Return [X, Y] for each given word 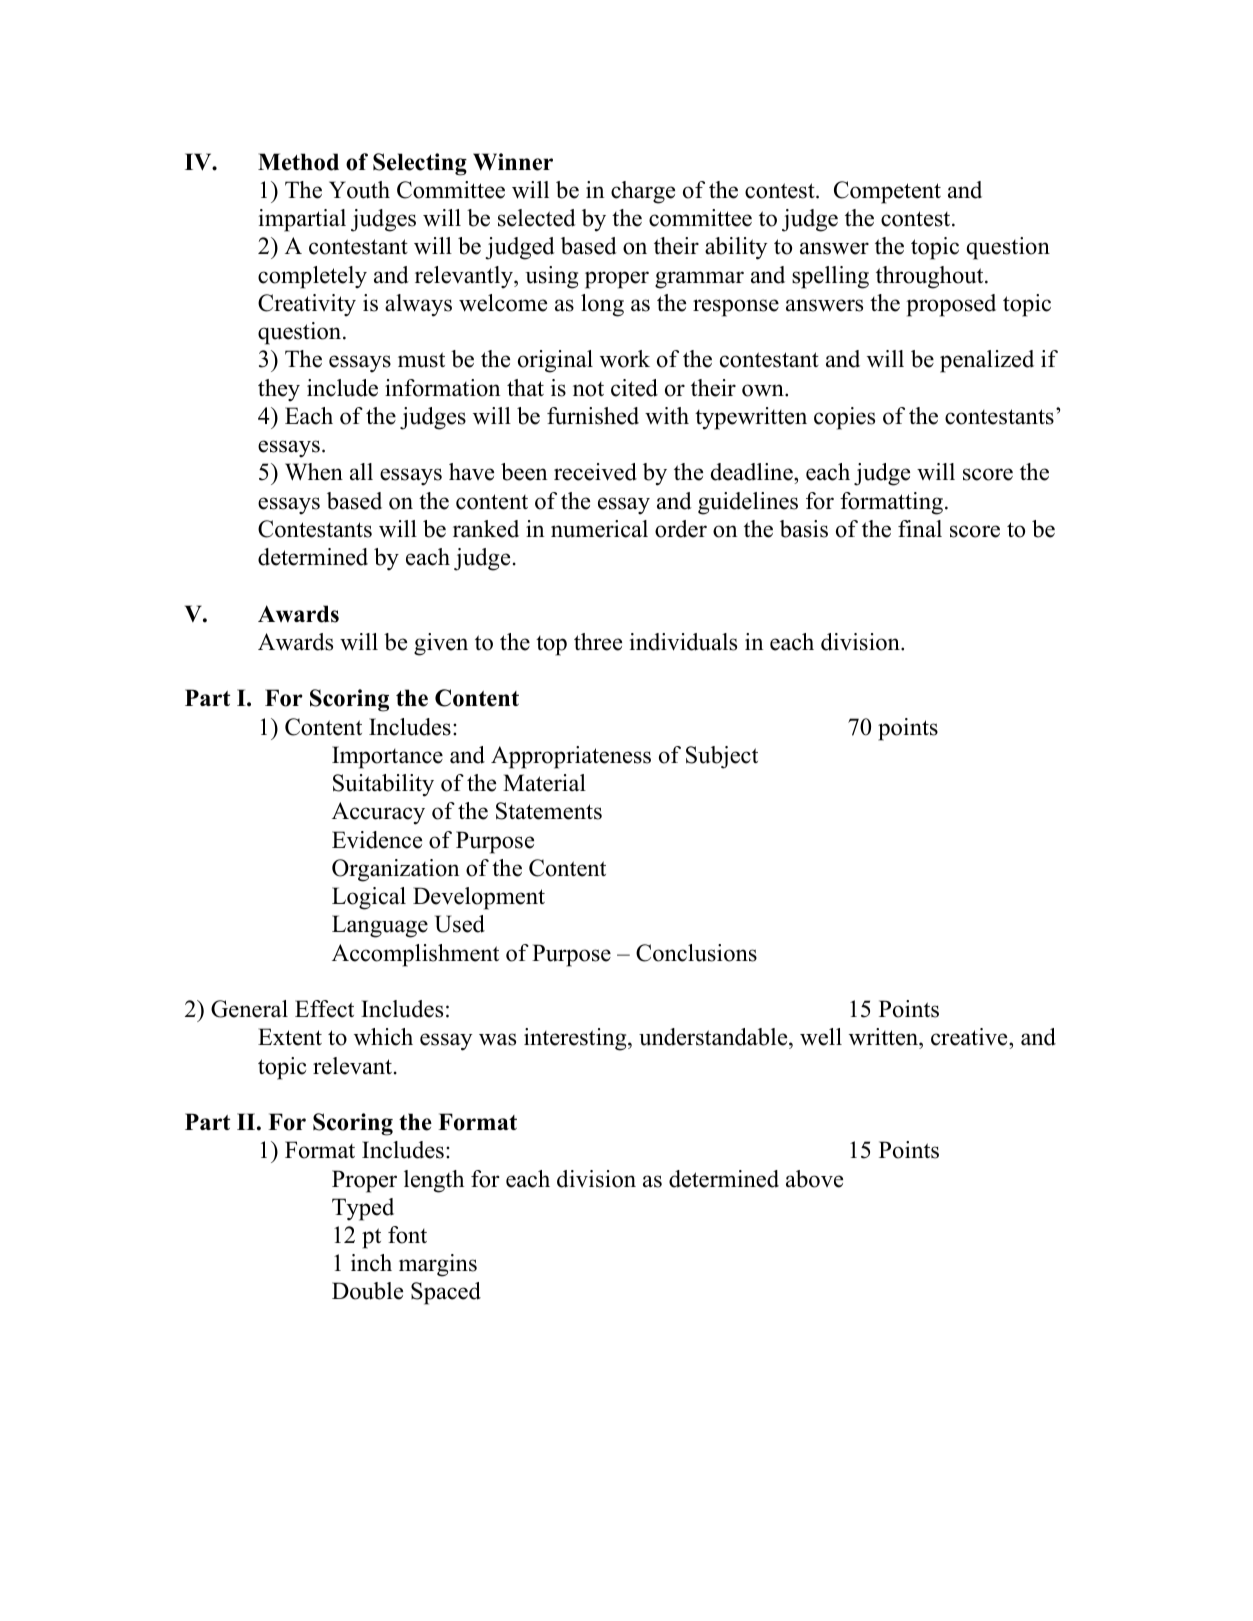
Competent [887, 192]
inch [371, 1263]
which [383, 1037]
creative [970, 1038]
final [920, 529]
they [279, 390]
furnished [593, 416]
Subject [722, 757]
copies [844, 418]
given [441, 644]
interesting [576, 1039]
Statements [549, 811]
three [598, 642]
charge [643, 192]
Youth [359, 190]
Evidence [377, 840]
